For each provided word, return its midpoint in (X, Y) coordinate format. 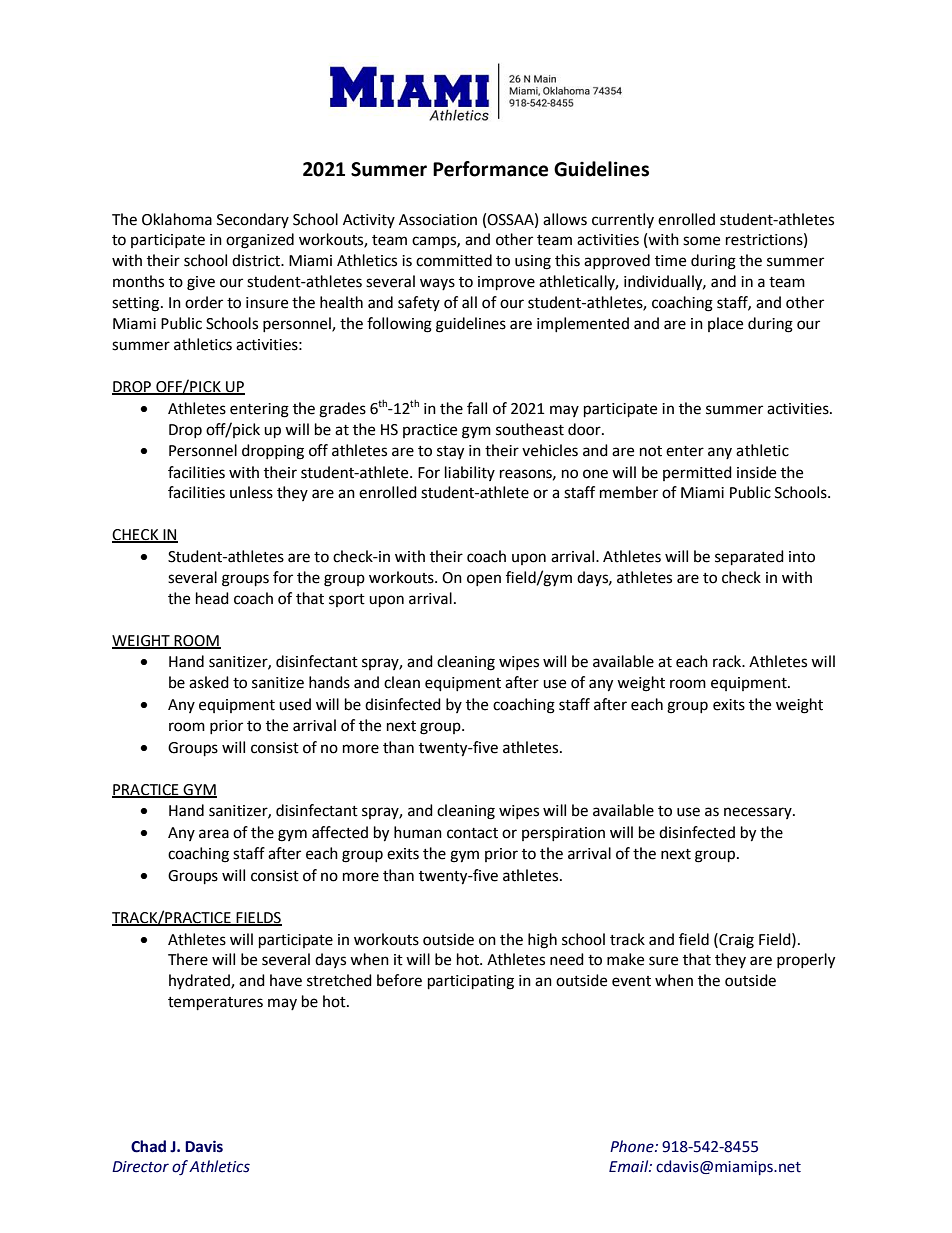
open (484, 580)
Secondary (253, 220)
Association (438, 220)
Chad (148, 1146)
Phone (633, 1146)
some (701, 241)
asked (209, 682)
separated (749, 558)
